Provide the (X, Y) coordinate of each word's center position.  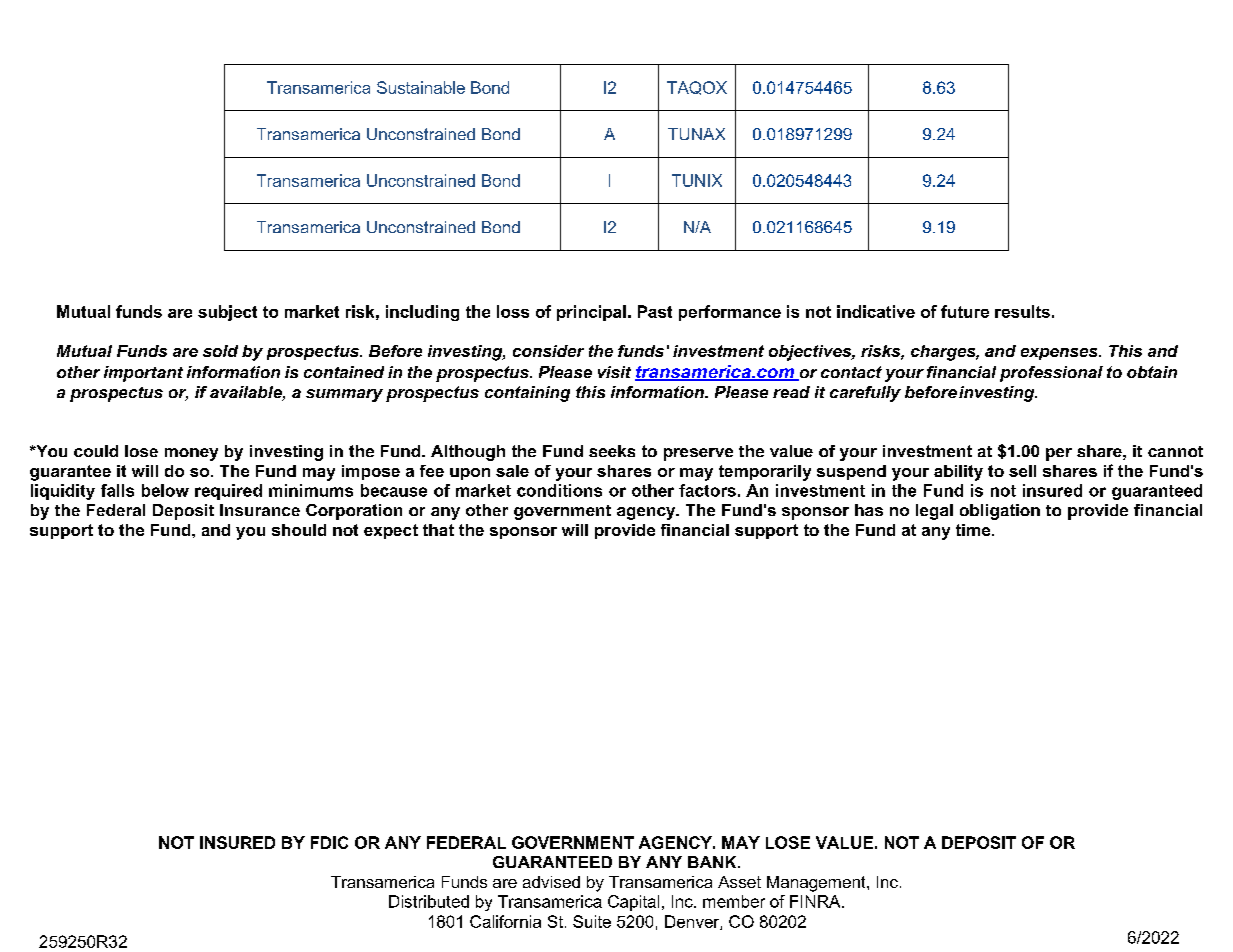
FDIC (329, 842)
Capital (633, 903)
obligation (1000, 512)
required (228, 492)
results (1022, 311)
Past (655, 311)
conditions (559, 490)
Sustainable (421, 87)
